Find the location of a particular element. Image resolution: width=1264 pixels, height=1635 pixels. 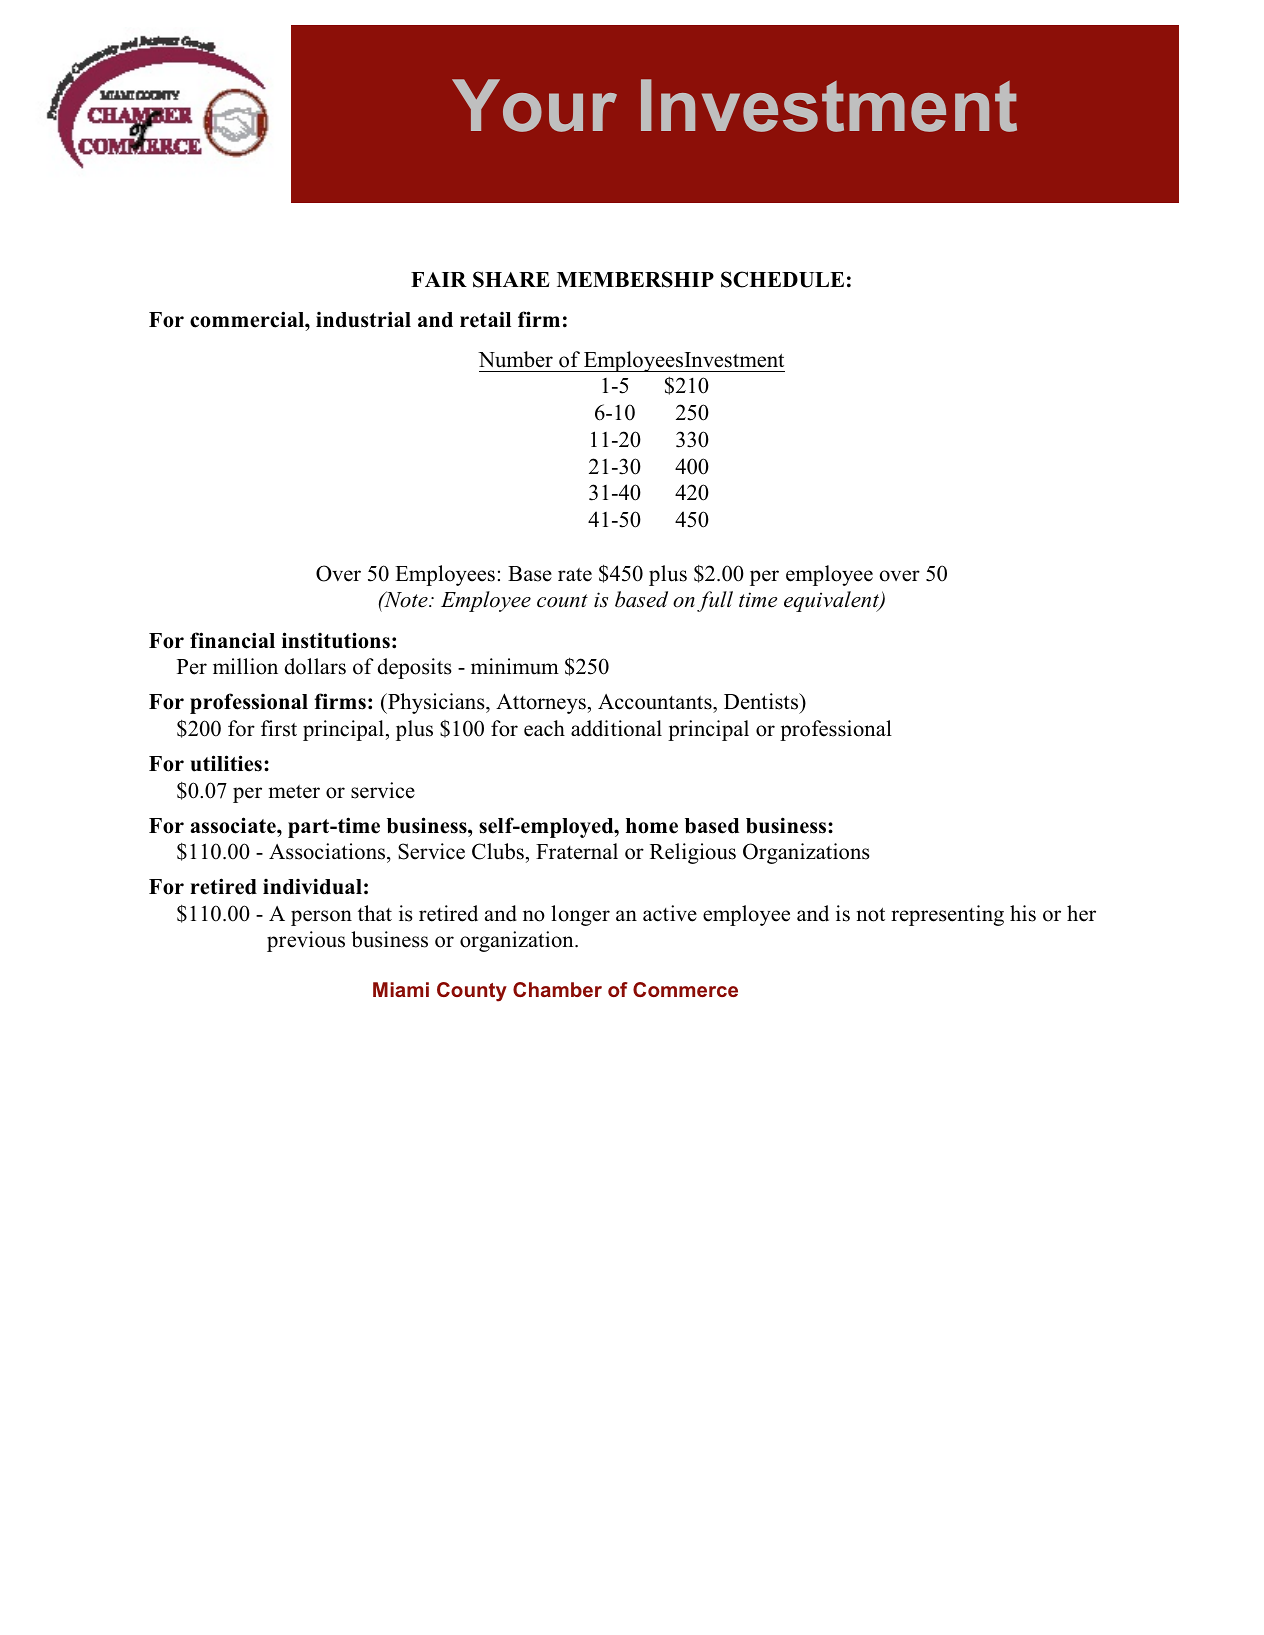

Note is located at coordinates (406, 599).
